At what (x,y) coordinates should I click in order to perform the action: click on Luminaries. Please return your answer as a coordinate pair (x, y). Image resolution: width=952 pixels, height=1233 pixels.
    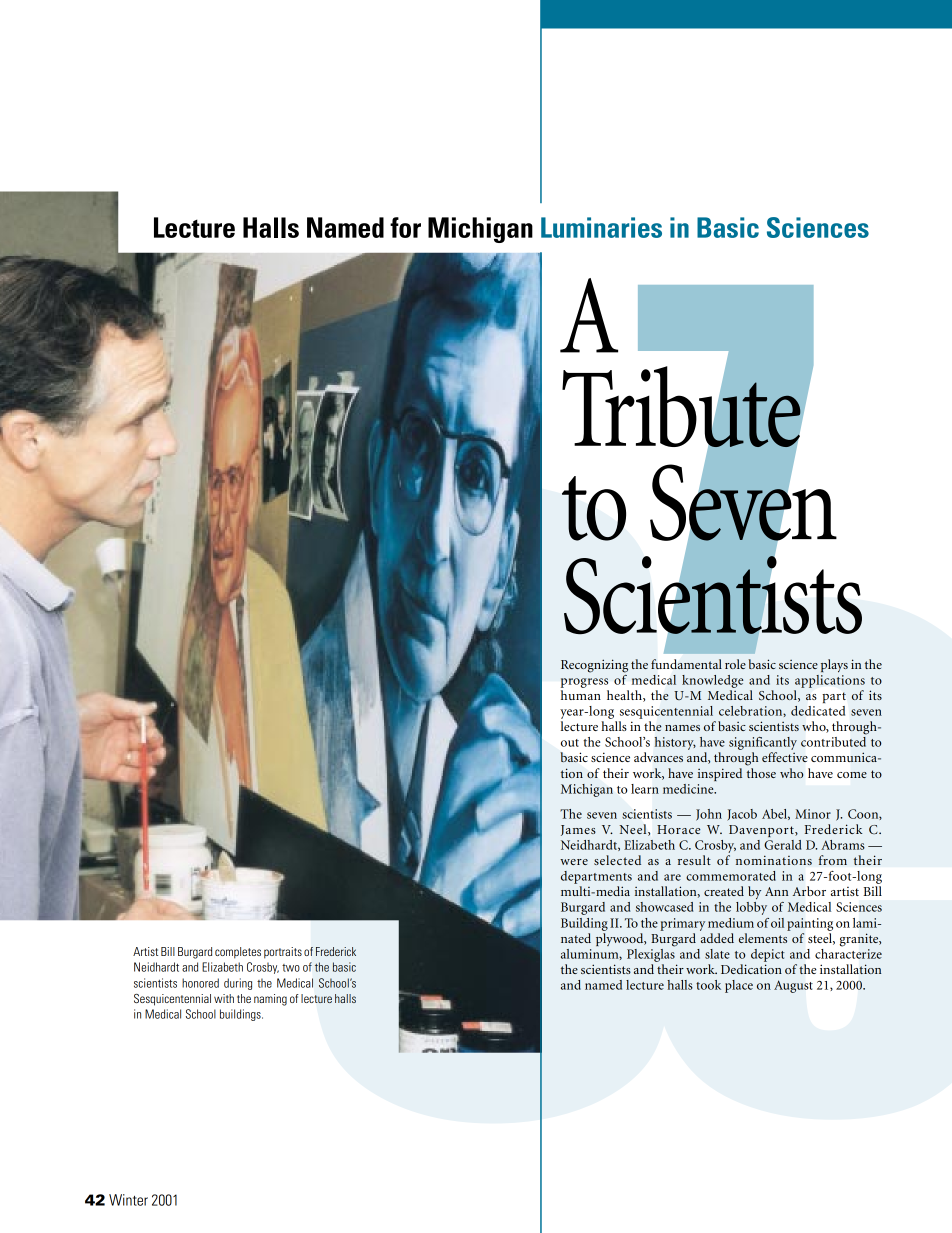
    Looking at the image, I should click on (601, 227).
